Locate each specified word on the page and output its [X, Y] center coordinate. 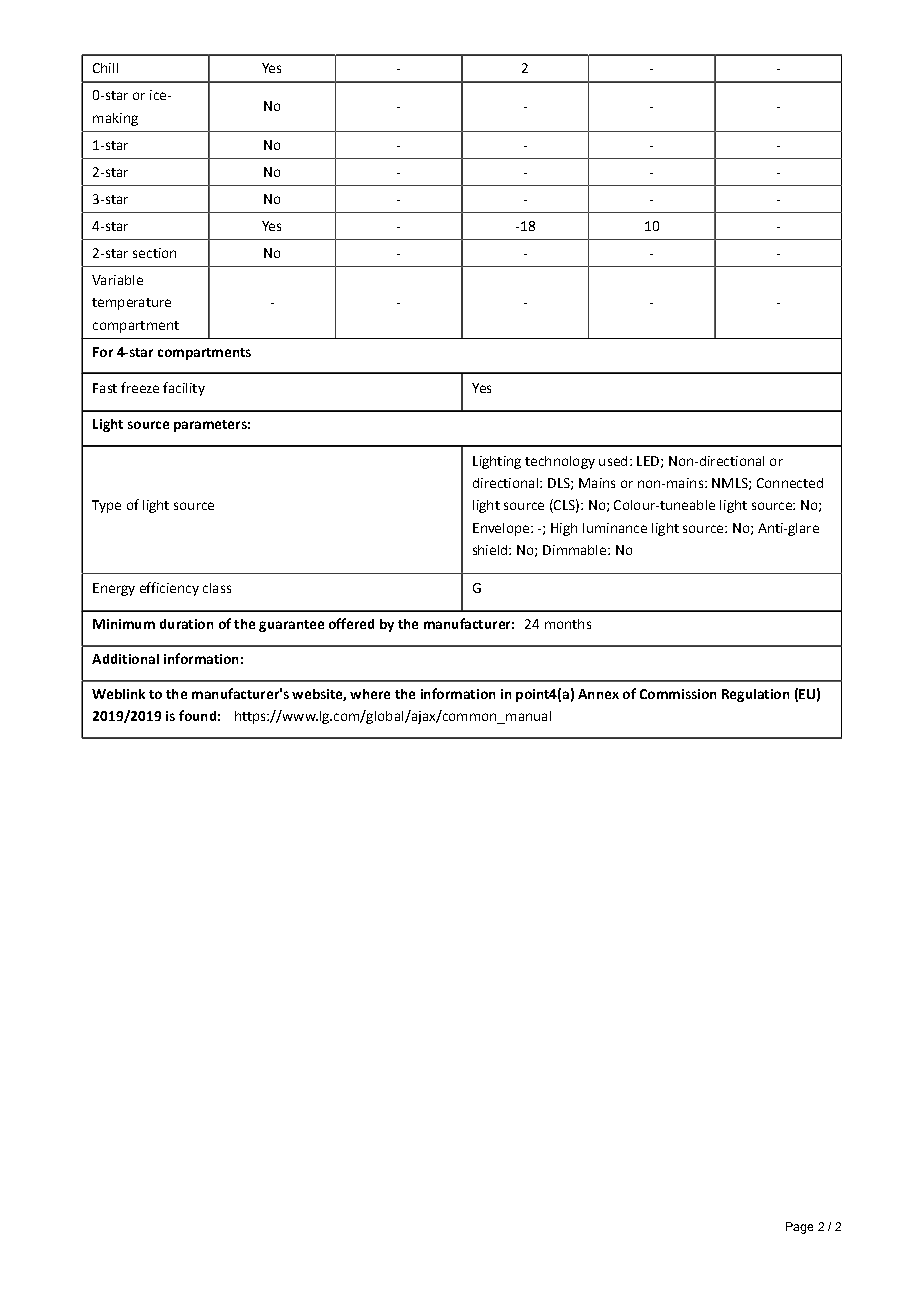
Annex [598, 694]
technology [560, 462]
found [197, 715]
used [613, 461]
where [370, 694]
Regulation [755, 695]
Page [799, 1228]
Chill [105, 68]
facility [184, 389]
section [154, 253]
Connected [790, 483]
